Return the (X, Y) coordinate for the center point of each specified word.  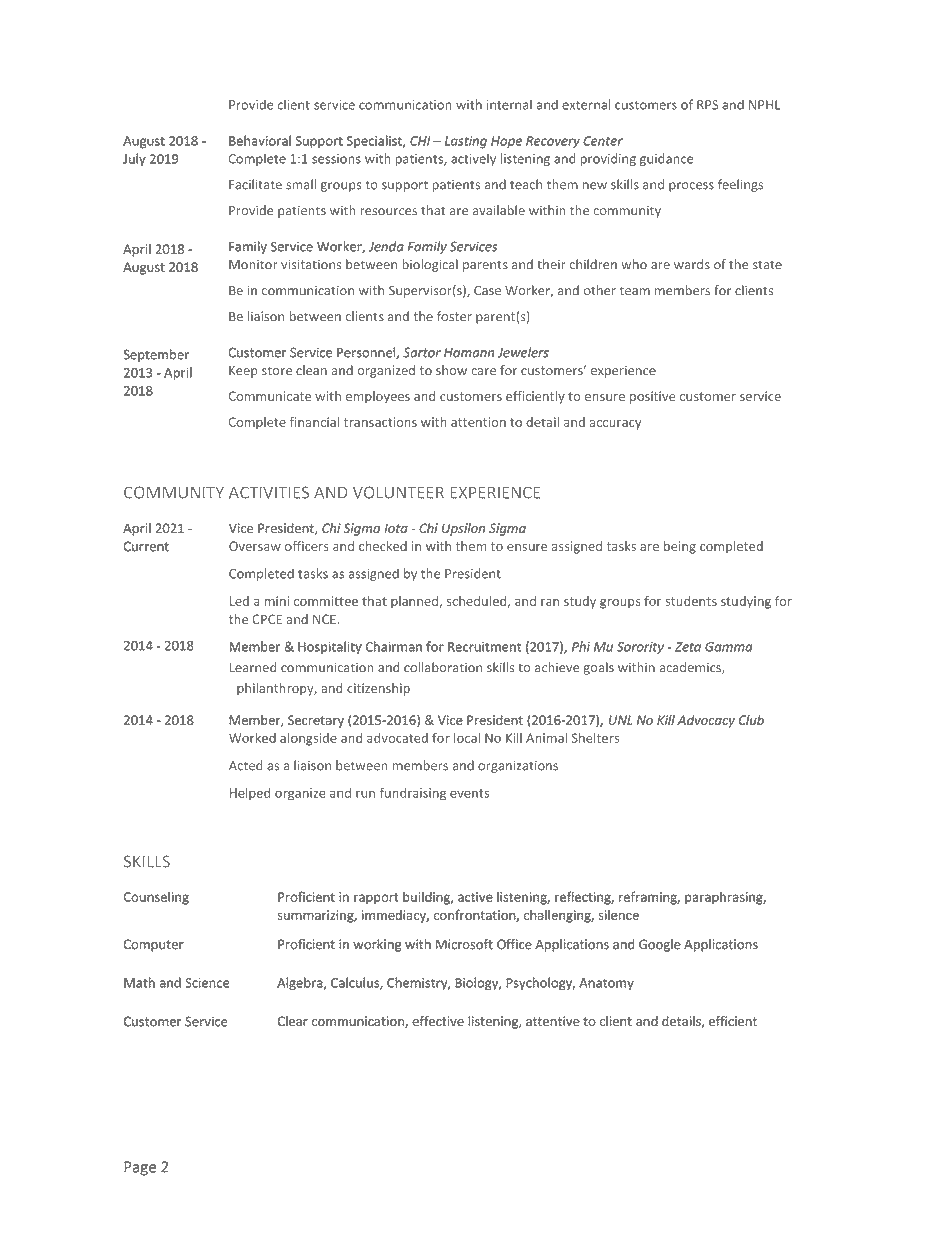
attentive (553, 1021)
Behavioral (260, 140)
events (469, 793)
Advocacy (706, 721)
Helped (250, 794)
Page (140, 1168)
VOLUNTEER (398, 492)
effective (438, 1021)
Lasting (466, 142)
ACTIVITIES (269, 492)
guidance (666, 159)
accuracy (615, 425)
